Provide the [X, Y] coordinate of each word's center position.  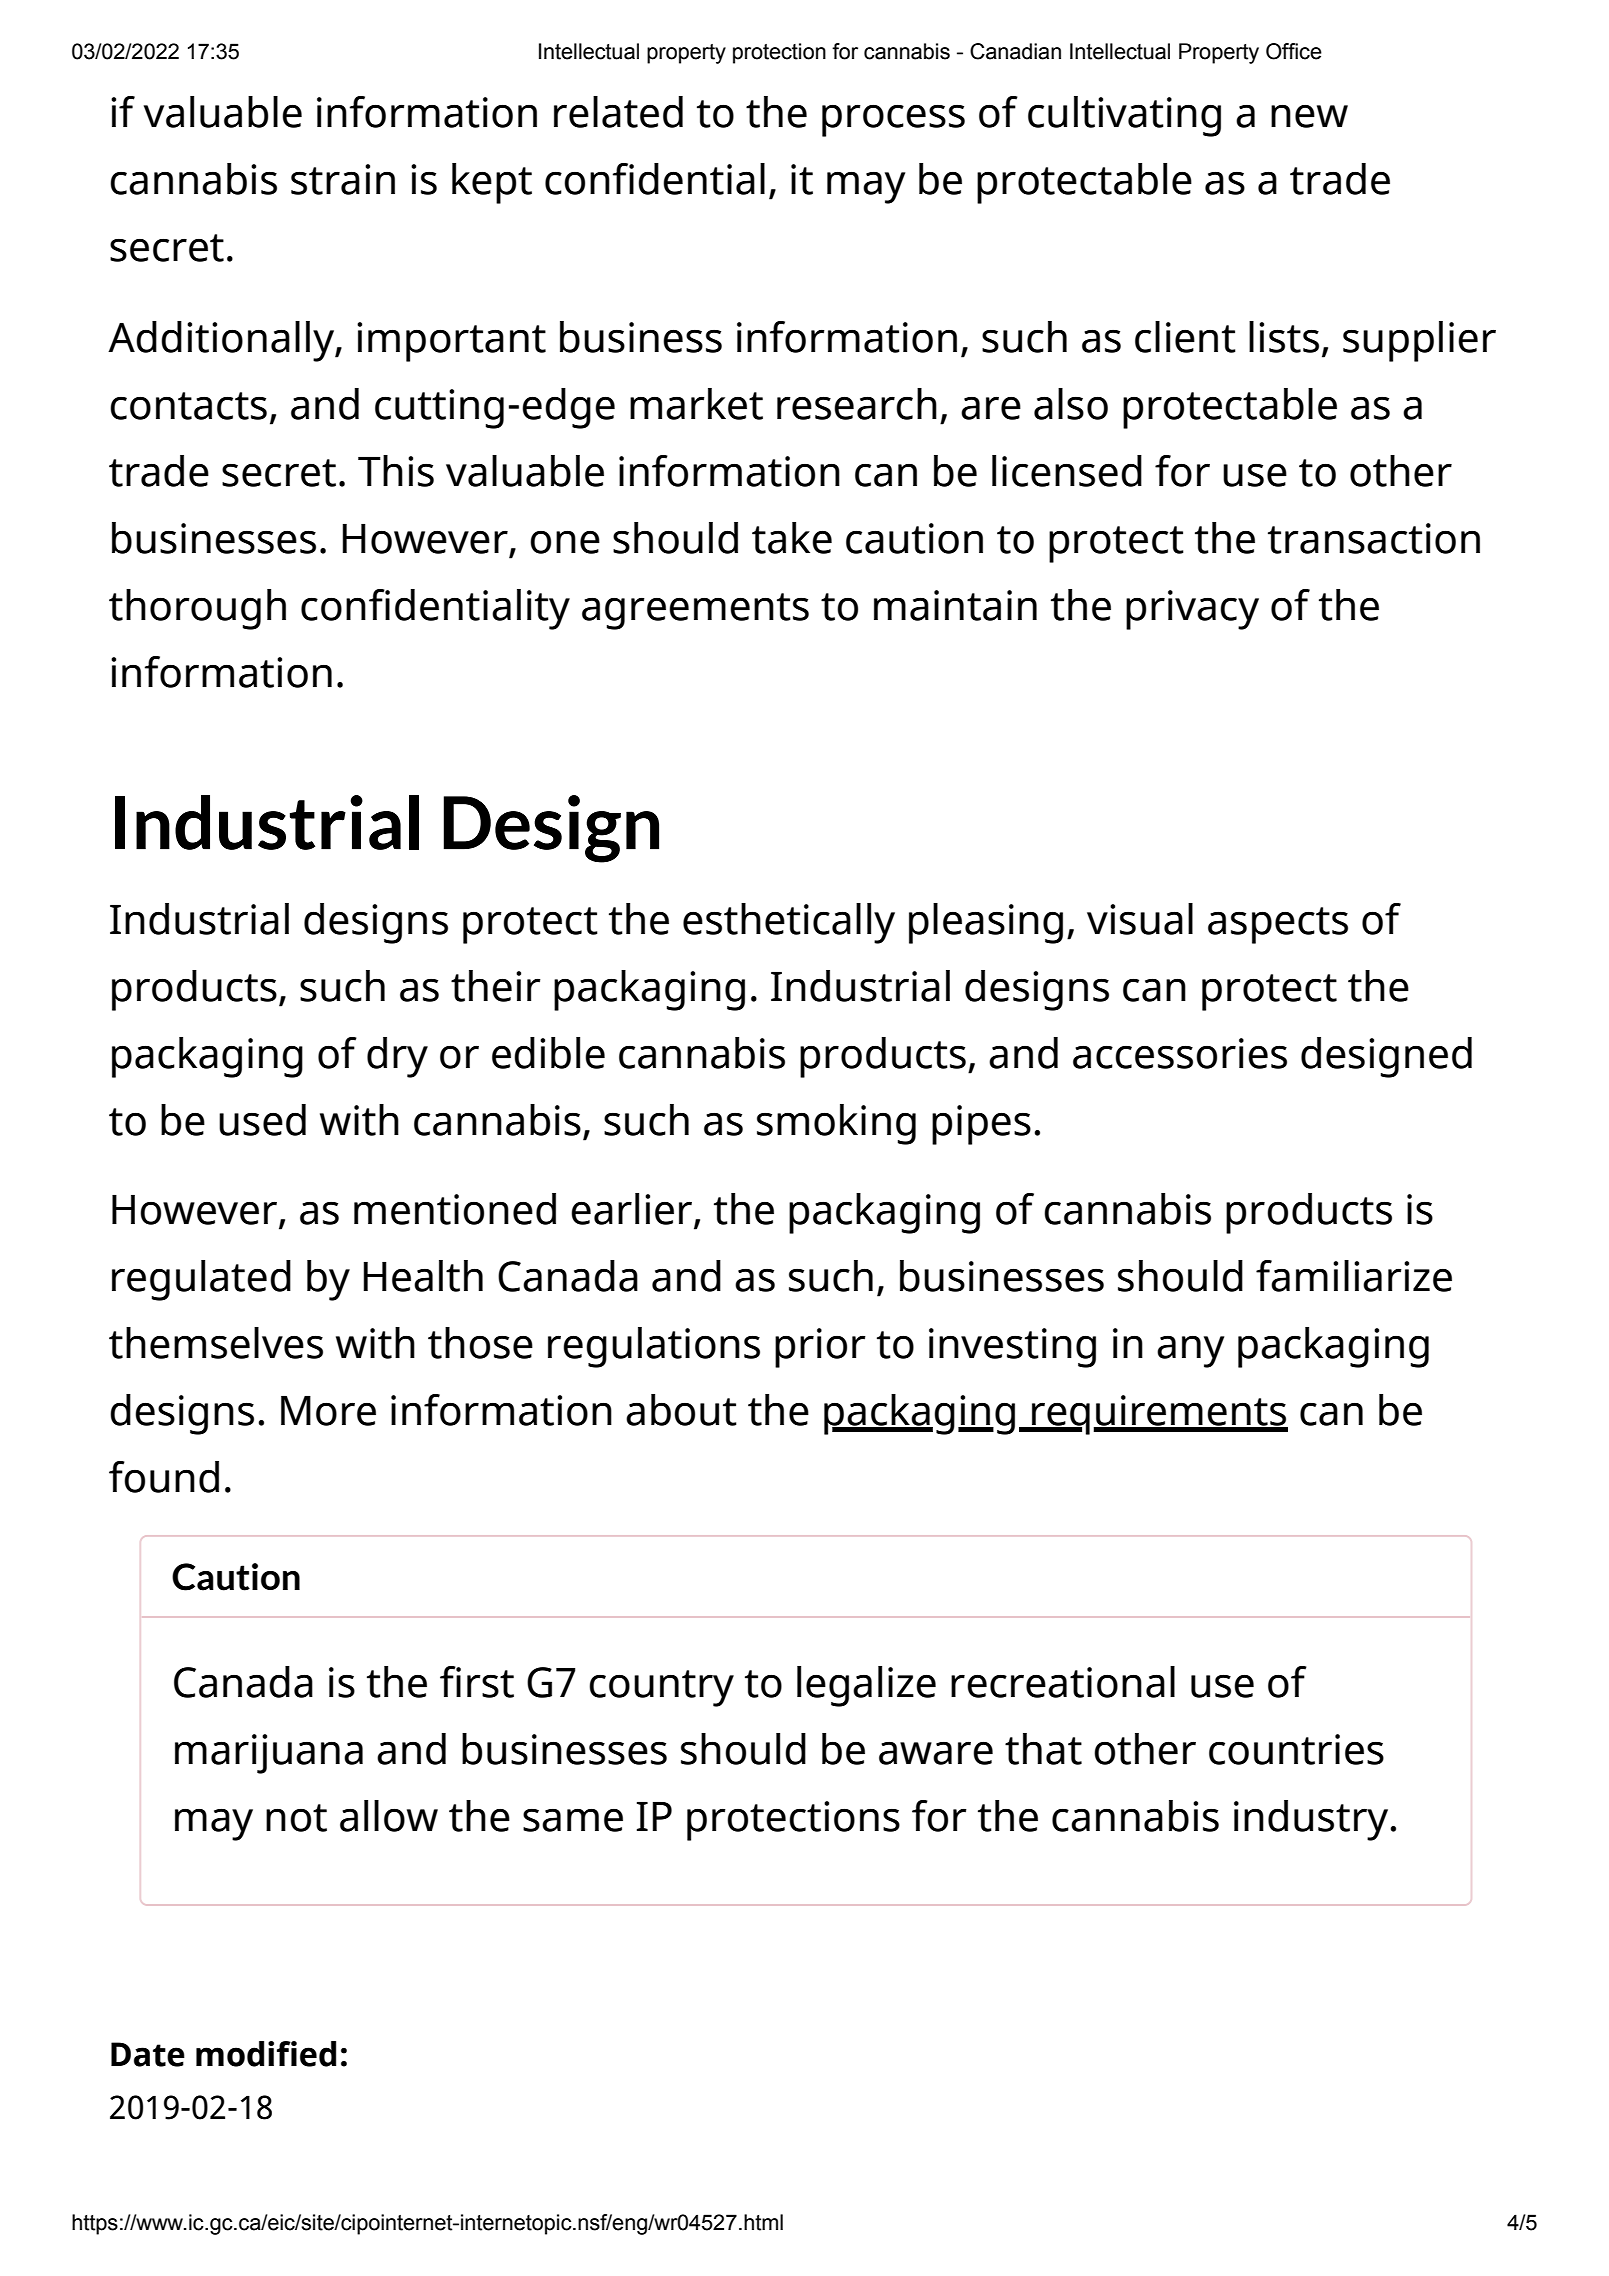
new [1309, 116]
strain [343, 179]
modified [266, 2054]
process [893, 120]
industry [1312, 1820]
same [573, 1820]
